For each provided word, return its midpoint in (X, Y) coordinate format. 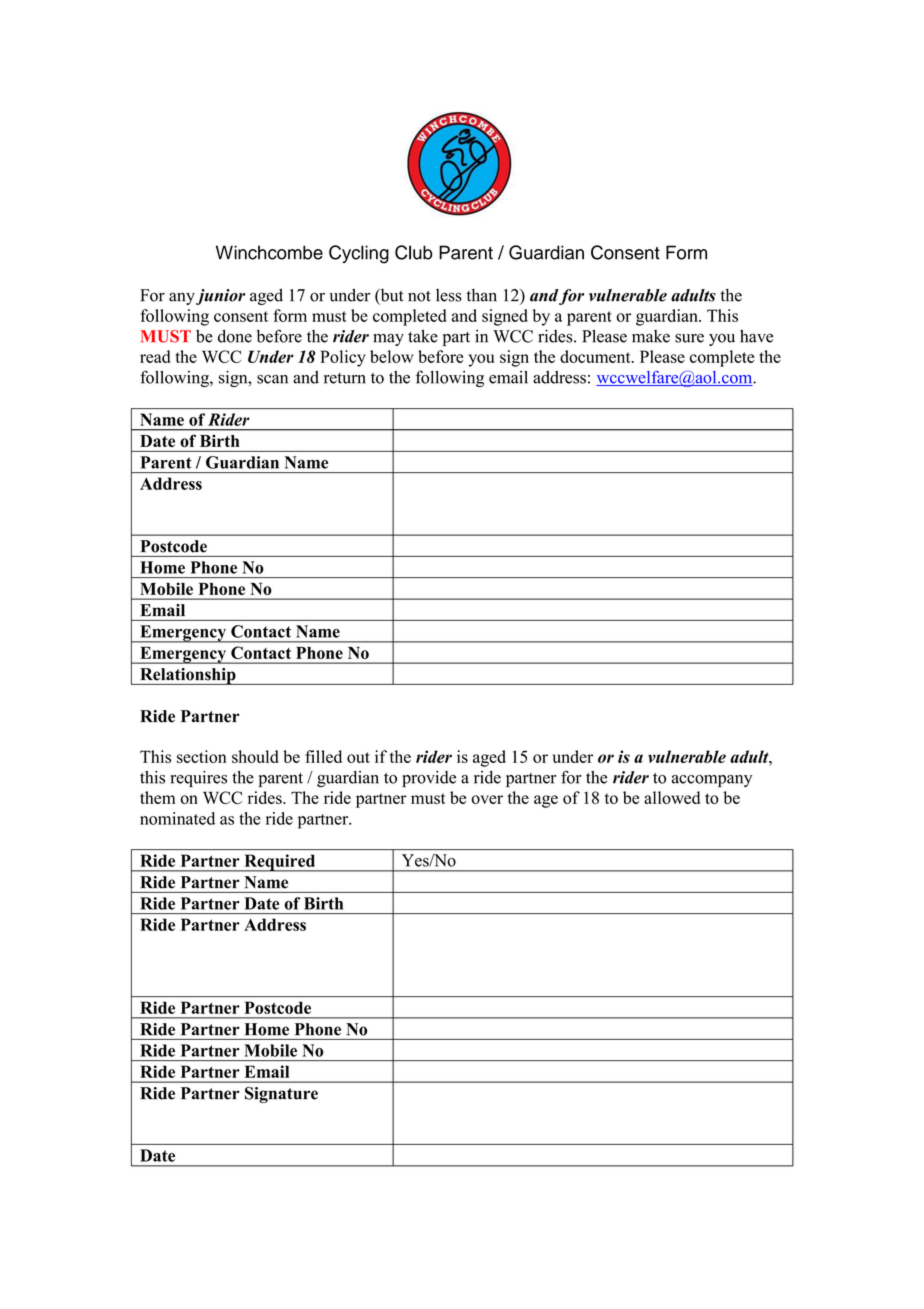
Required (280, 863)
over (487, 799)
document (596, 356)
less (449, 295)
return (345, 378)
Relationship (188, 676)
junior (220, 297)
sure (689, 338)
